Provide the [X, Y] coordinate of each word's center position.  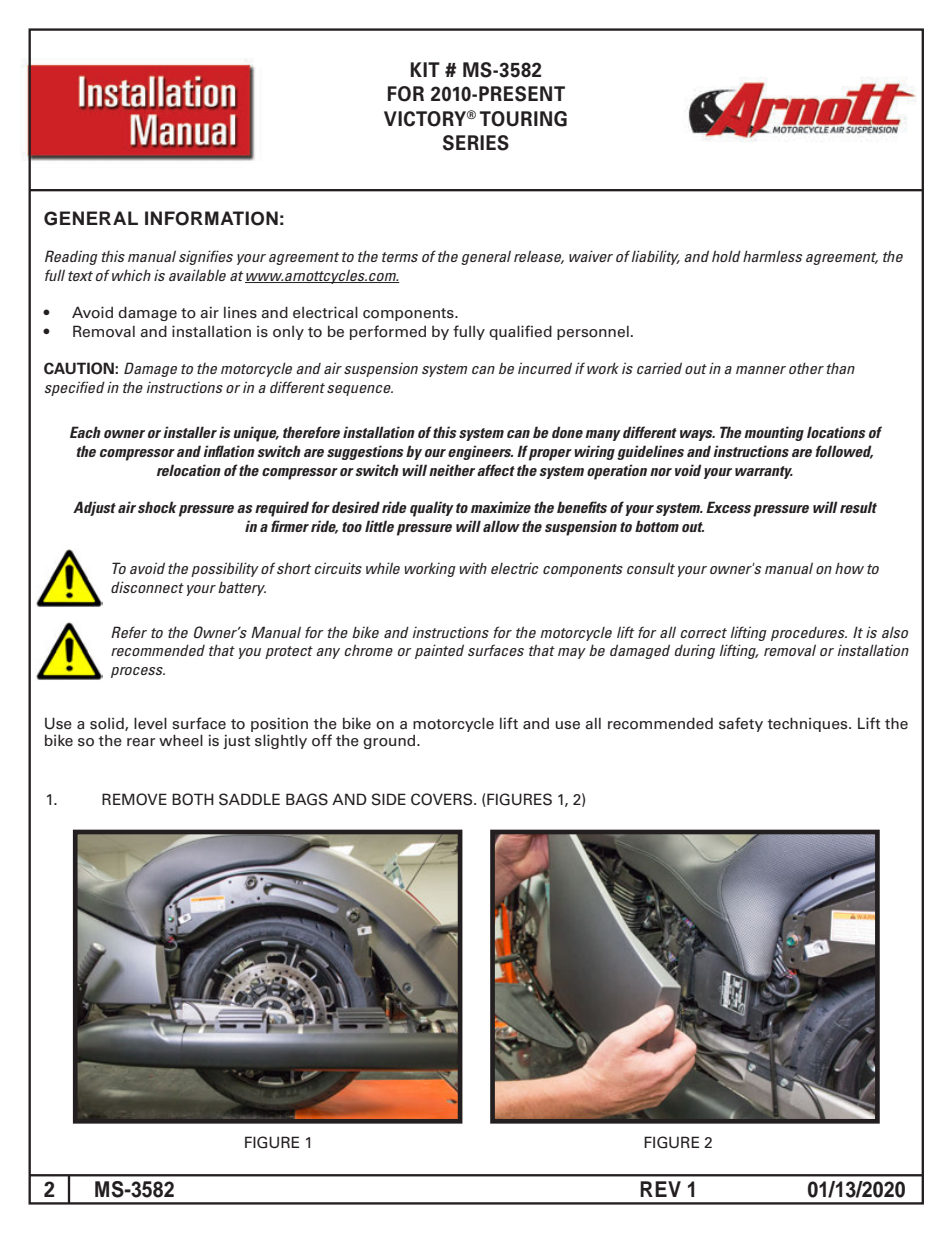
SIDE [389, 799]
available [197, 275]
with [473, 568]
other [806, 368]
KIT [425, 69]
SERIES [476, 143]
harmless [773, 256]
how [849, 568]
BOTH [193, 799]
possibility [225, 569]
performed [388, 332]
